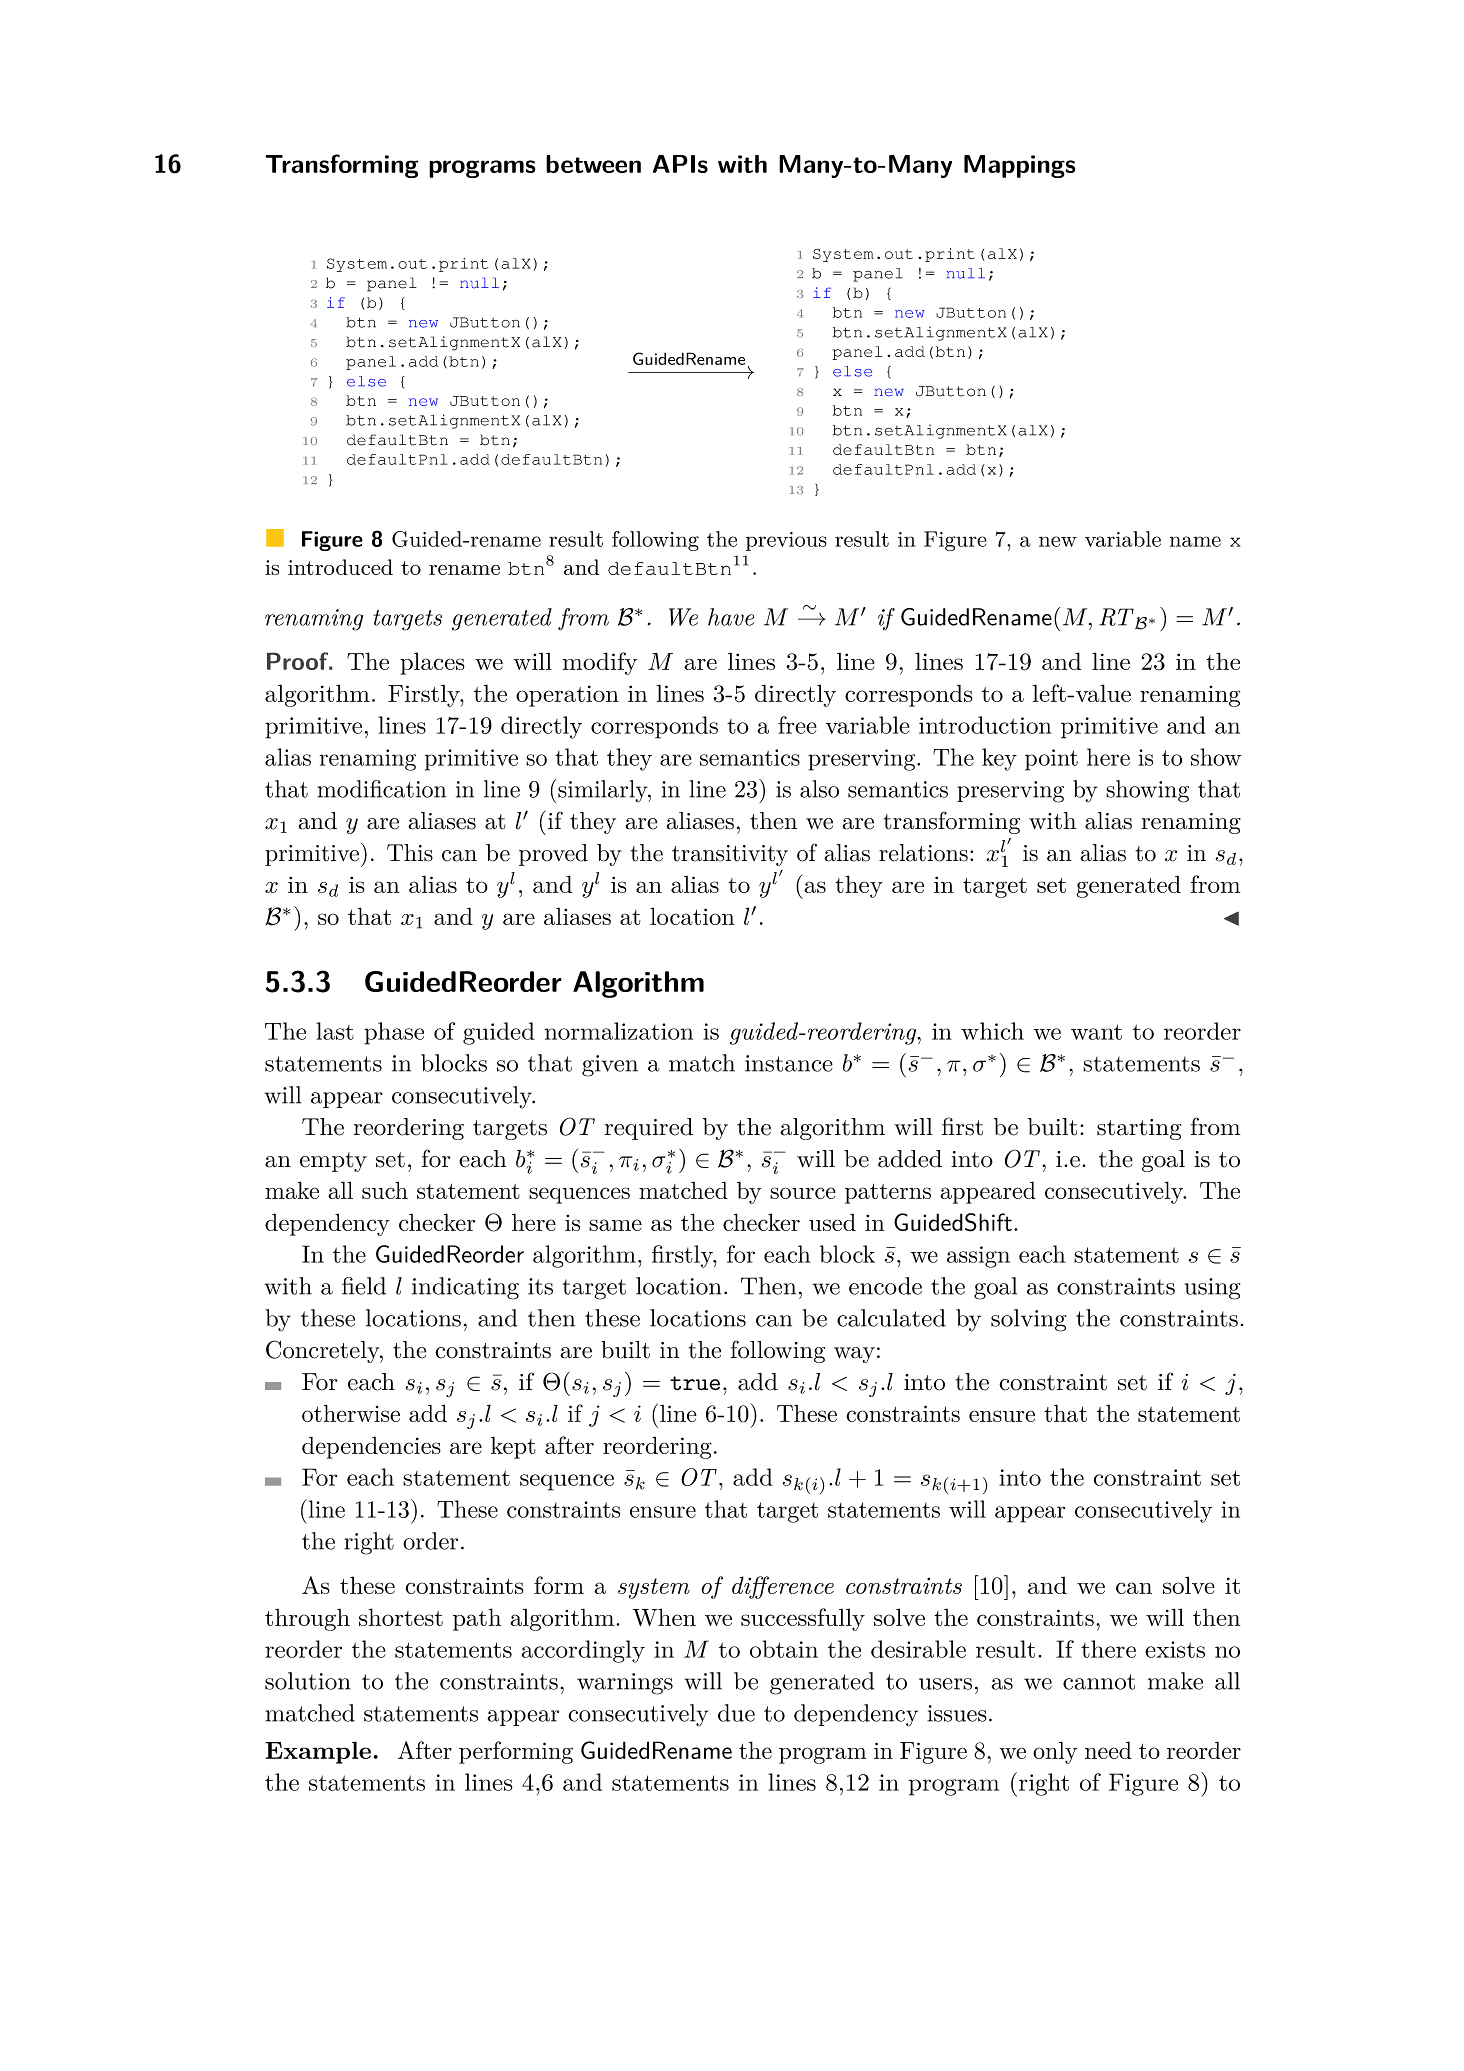 Image resolution: width=1464 pixels, height=2071 pixels. Describe the element at coordinates (593, 164) in the image. I see `between` at that location.
